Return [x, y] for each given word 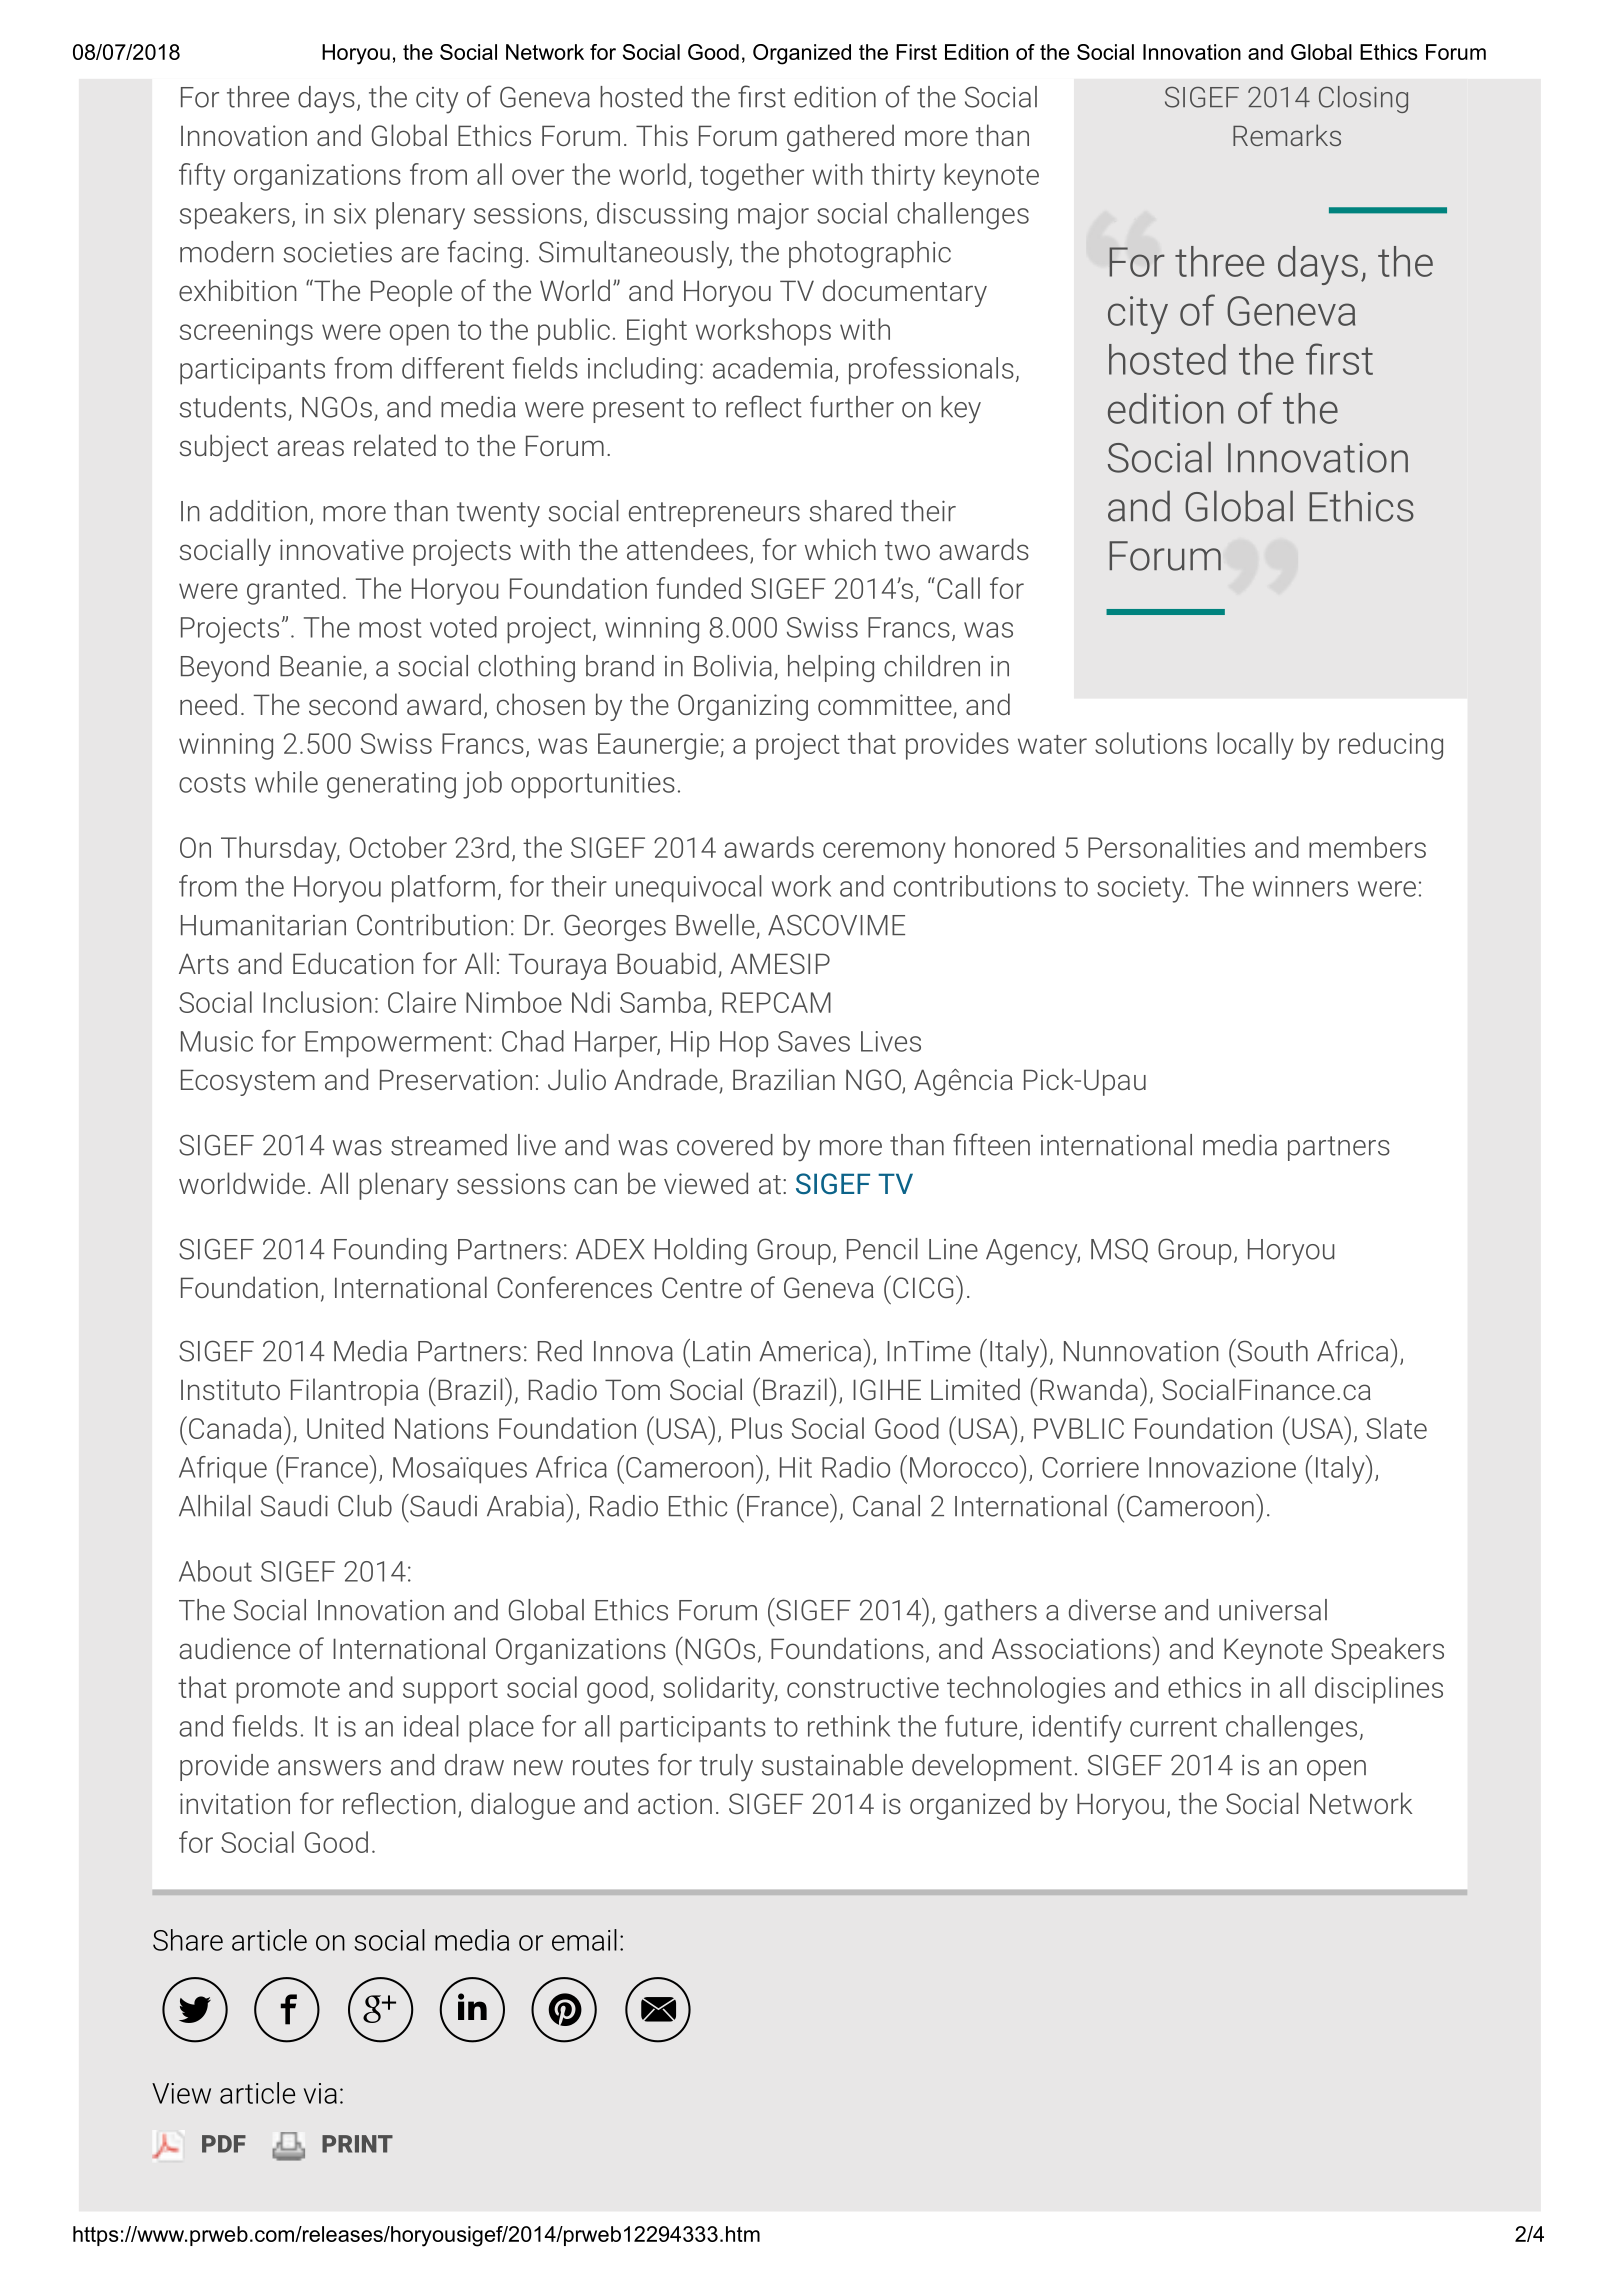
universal [1273, 1610]
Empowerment [395, 1044]
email [584, 1940]
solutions [1151, 743]
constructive [863, 1687]
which [840, 549]
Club [365, 1506]
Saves [814, 1041]
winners [1300, 886]
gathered [840, 138]
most [390, 628]
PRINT [357, 2144]
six [350, 213]
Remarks [1287, 135]
